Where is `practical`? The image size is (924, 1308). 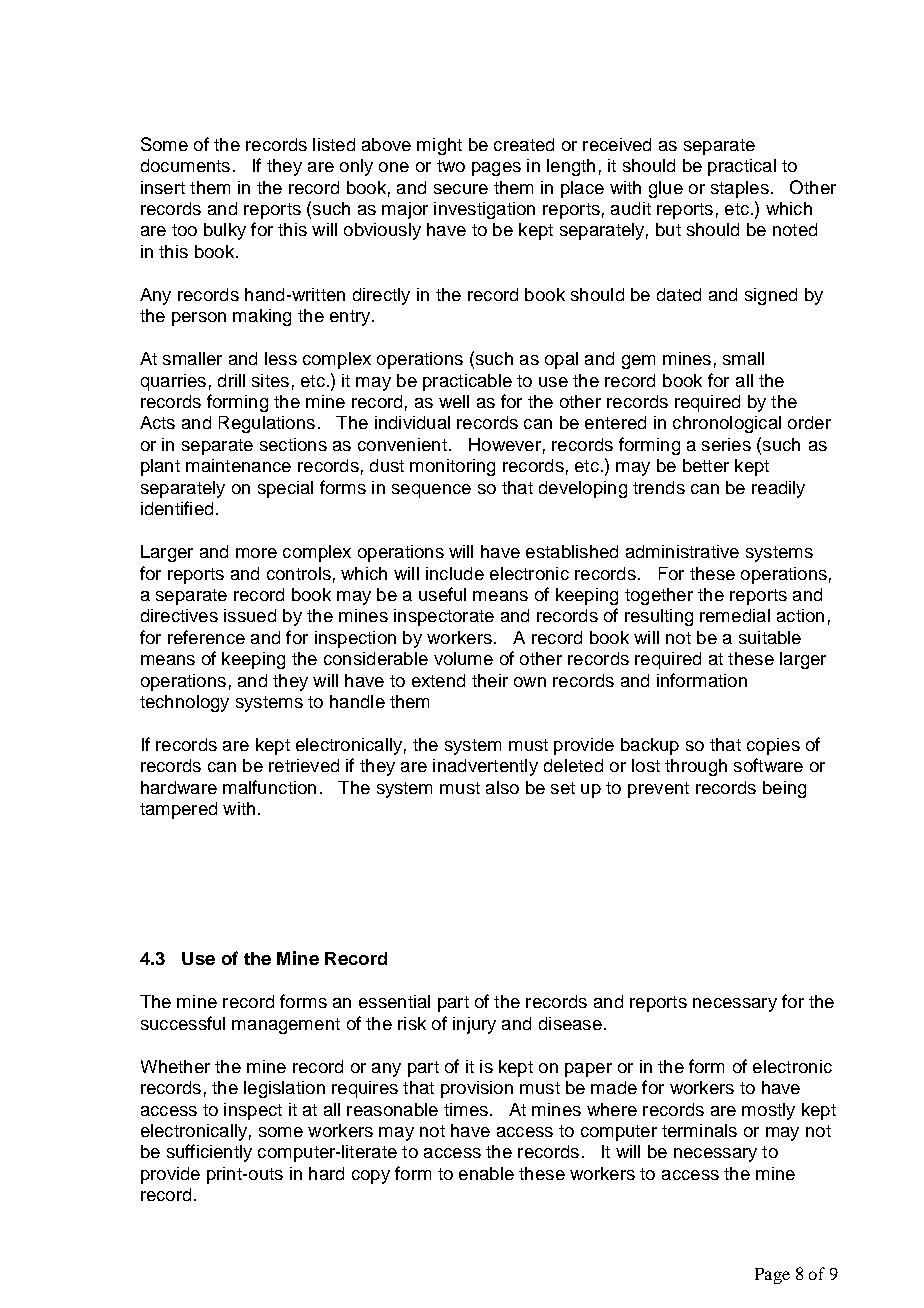 practical is located at coordinates (742, 167).
